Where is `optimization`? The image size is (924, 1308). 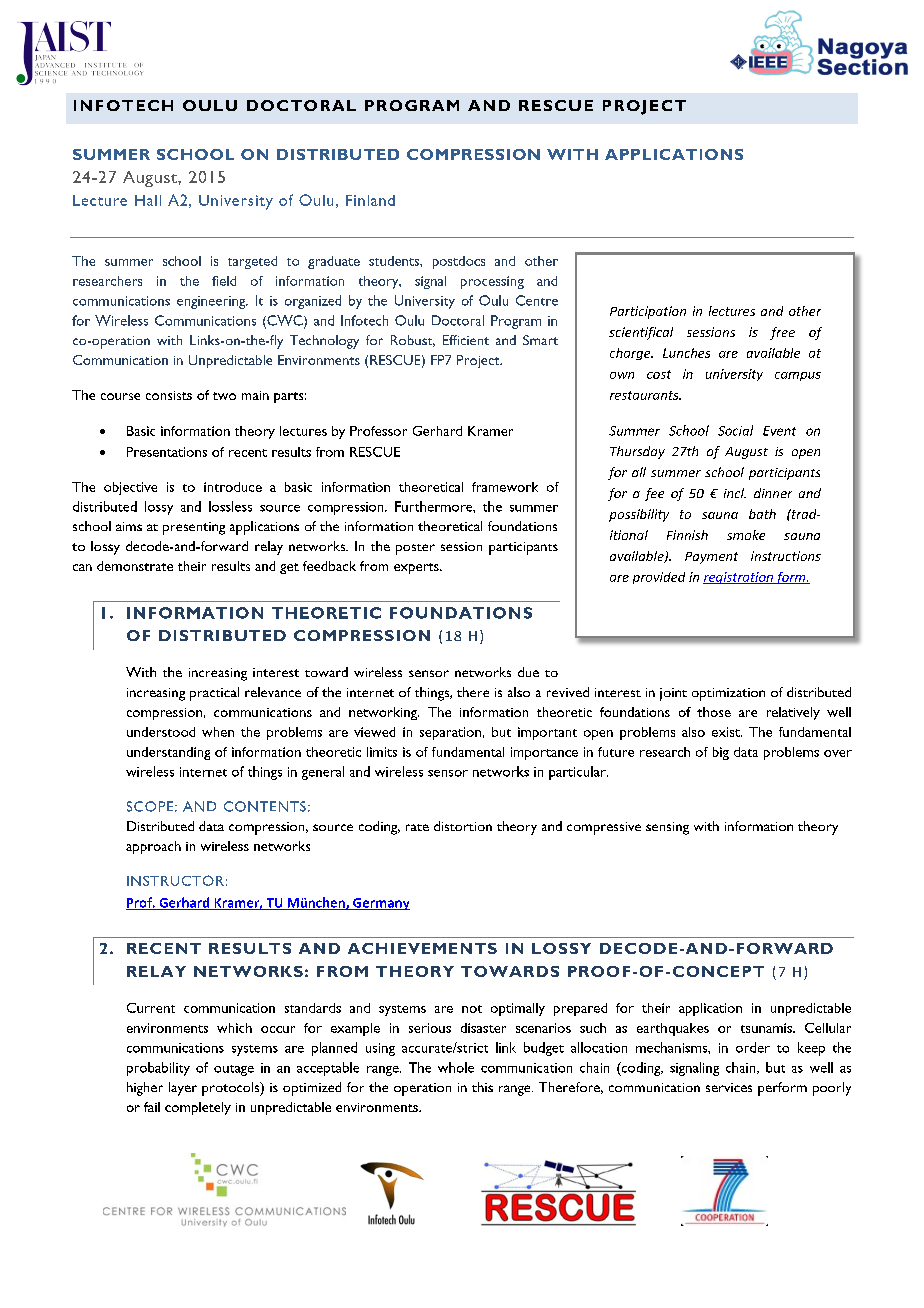
optimization is located at coordinates (728, 694).
